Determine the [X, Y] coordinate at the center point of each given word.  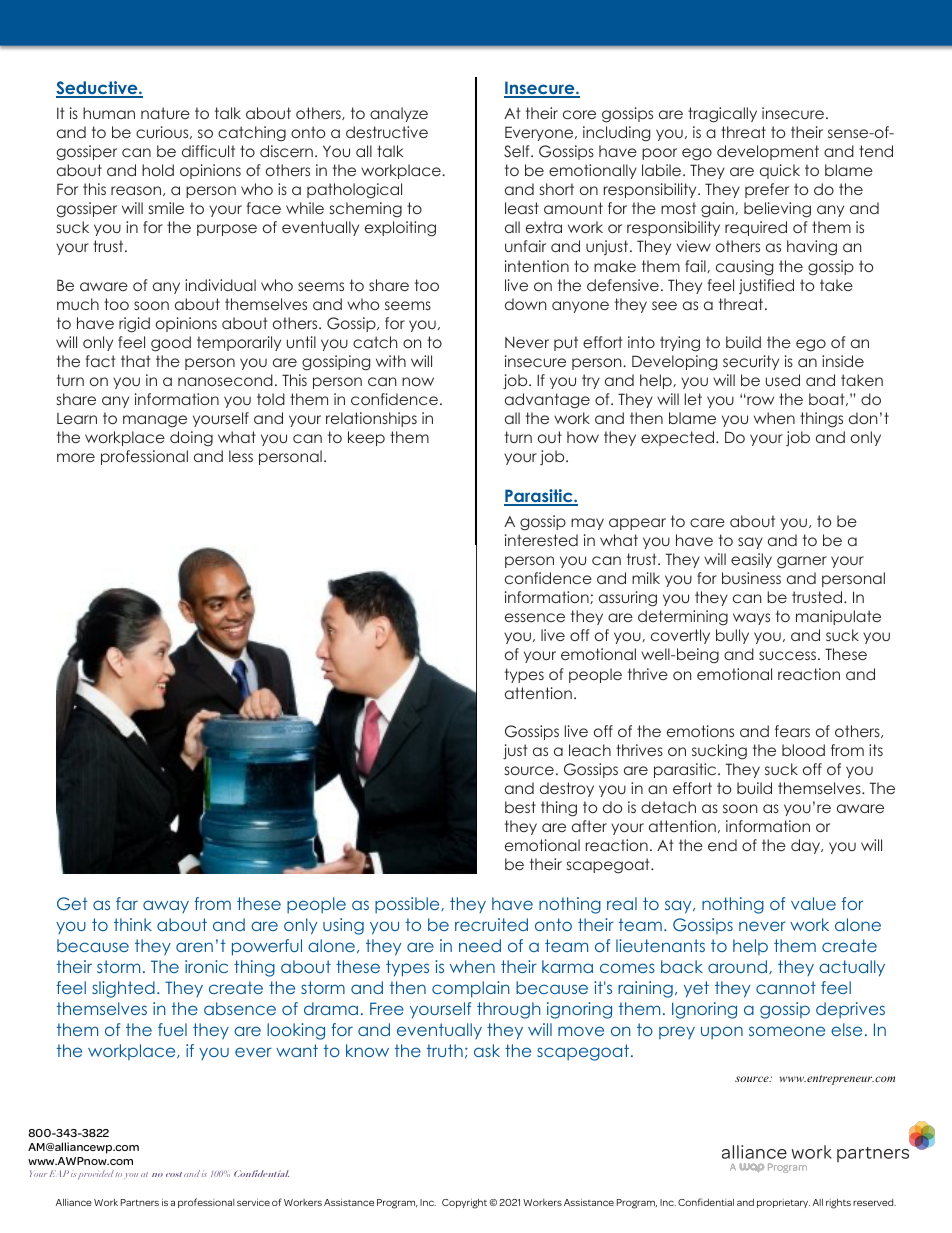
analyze [399, 114]
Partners [140, 1202]
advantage [547, 401]
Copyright [464, 1203]
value [813, 903]
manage [155, 421]
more [76, 457]
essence [535, 617]
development [768, 152]
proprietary [783, 1203]
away [166, 906]
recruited [491, 924]
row [759, 400]
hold [158, 170]
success [789, 655]
